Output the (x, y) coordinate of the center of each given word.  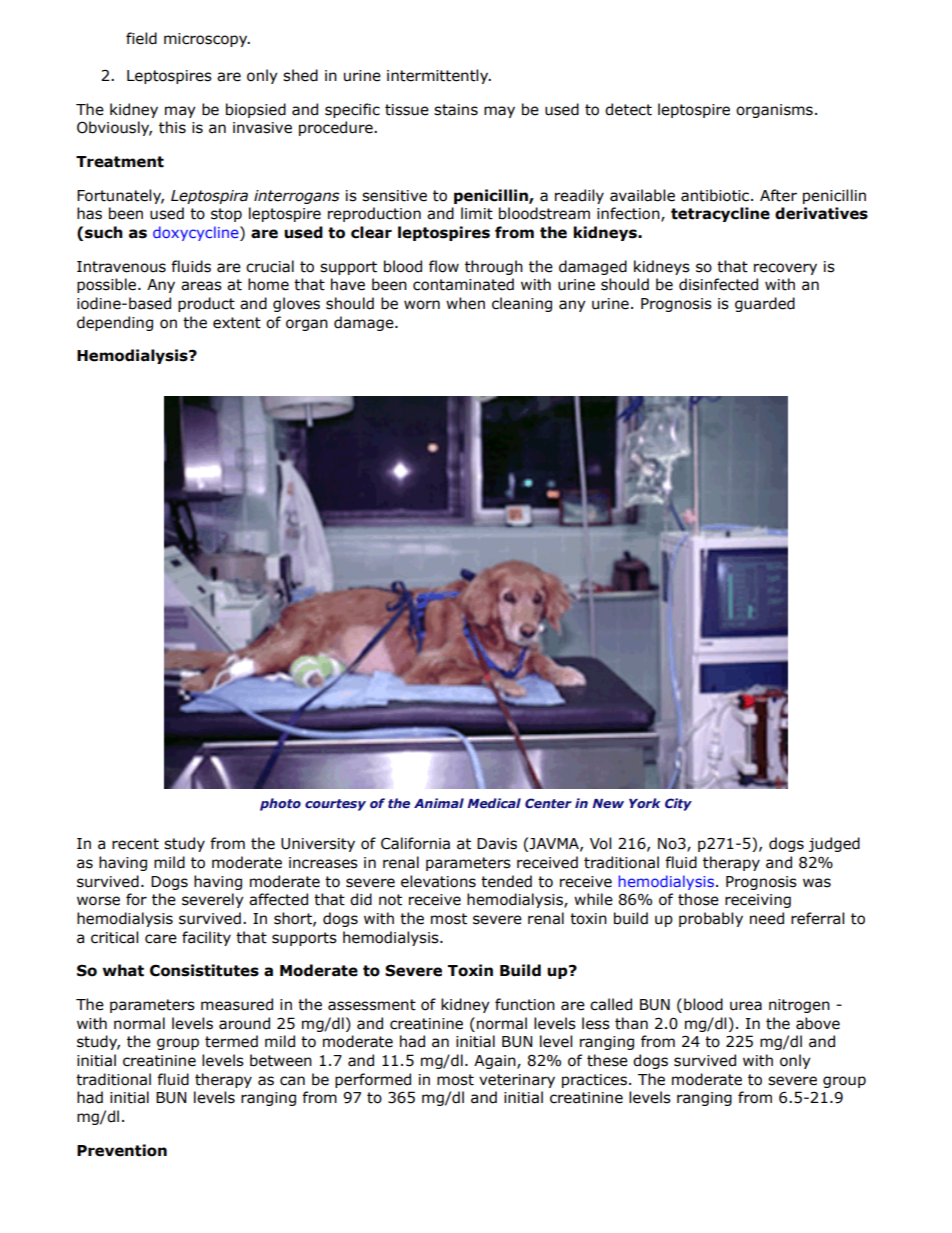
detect (628, 109)
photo (280, 804)
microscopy (207, 40)
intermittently (439, 76)
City (678, 804)
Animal (439, 803)
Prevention (122, 1150)
